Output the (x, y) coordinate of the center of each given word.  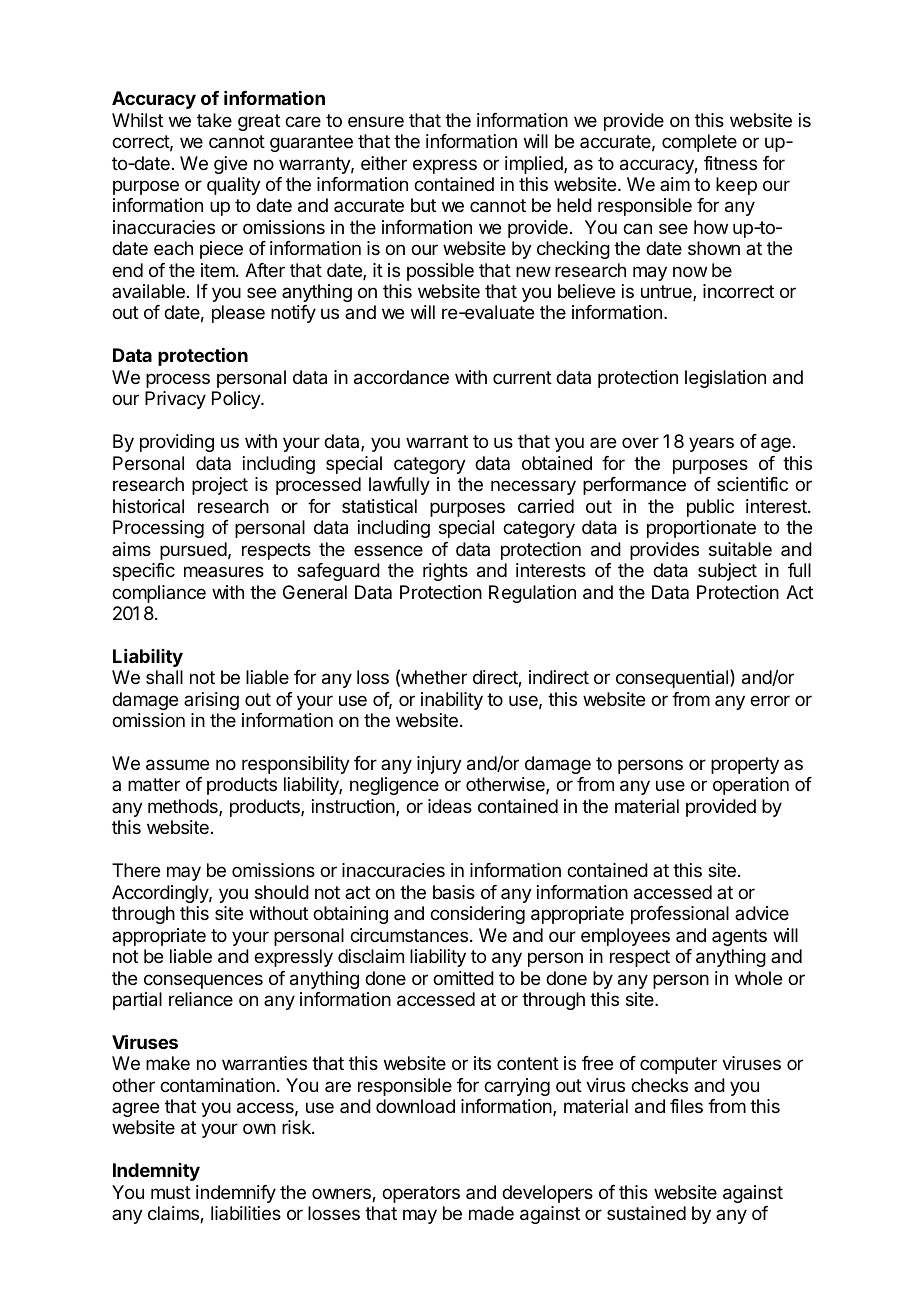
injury (439, 765)
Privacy (175, 400)
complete (699, 143)
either (384, 163)
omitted (463, 978)
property (745, 765)
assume (177, 765)
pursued (193, 551)
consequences (203, 981)
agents (739, 937)
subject (727, 572)
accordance (401, 377)
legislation (725, 379)
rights (445, 572)
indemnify (236, 1194)
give (230, 165)
